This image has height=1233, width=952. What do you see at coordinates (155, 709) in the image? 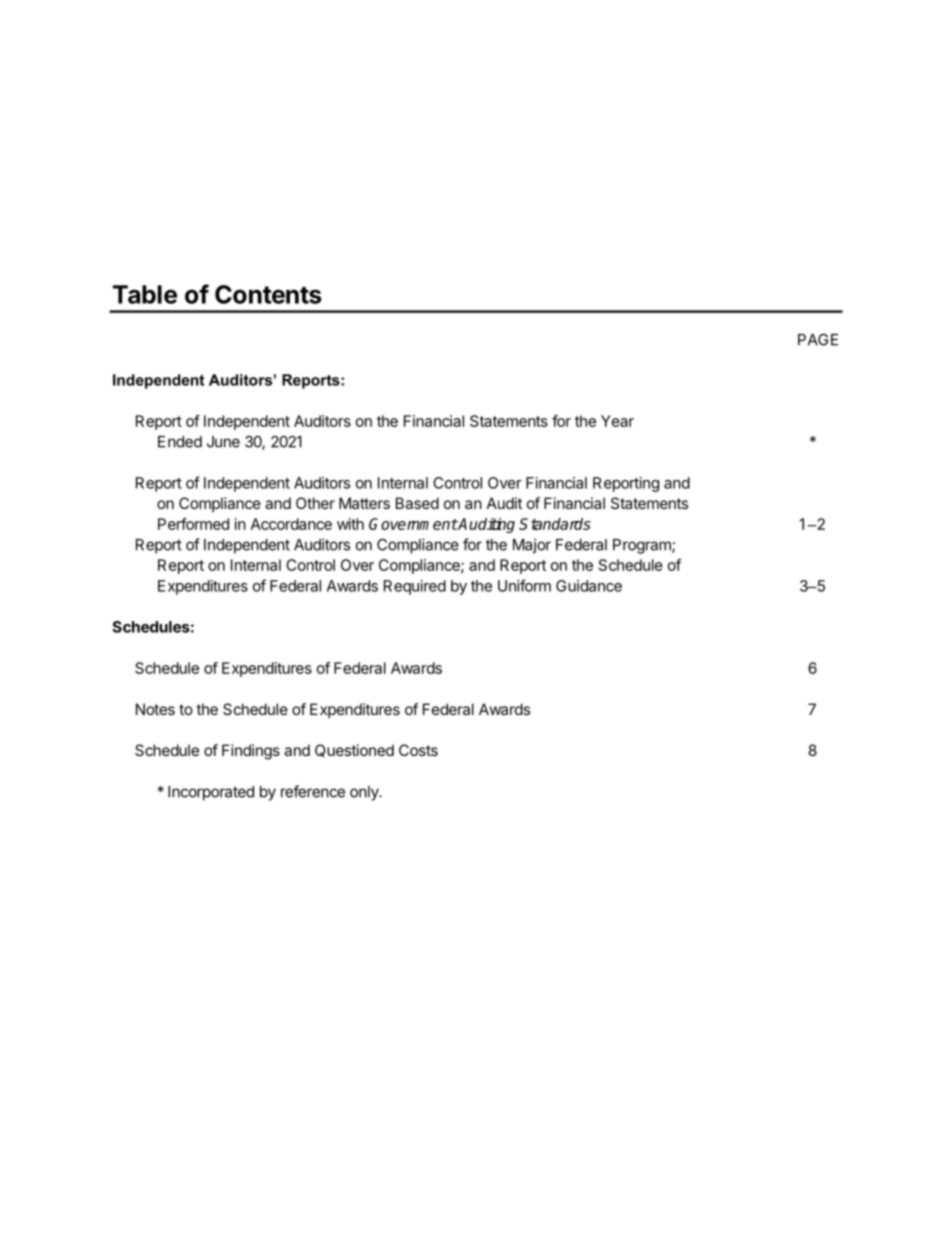
I see `Notes` at bounding box center [155, 709].
